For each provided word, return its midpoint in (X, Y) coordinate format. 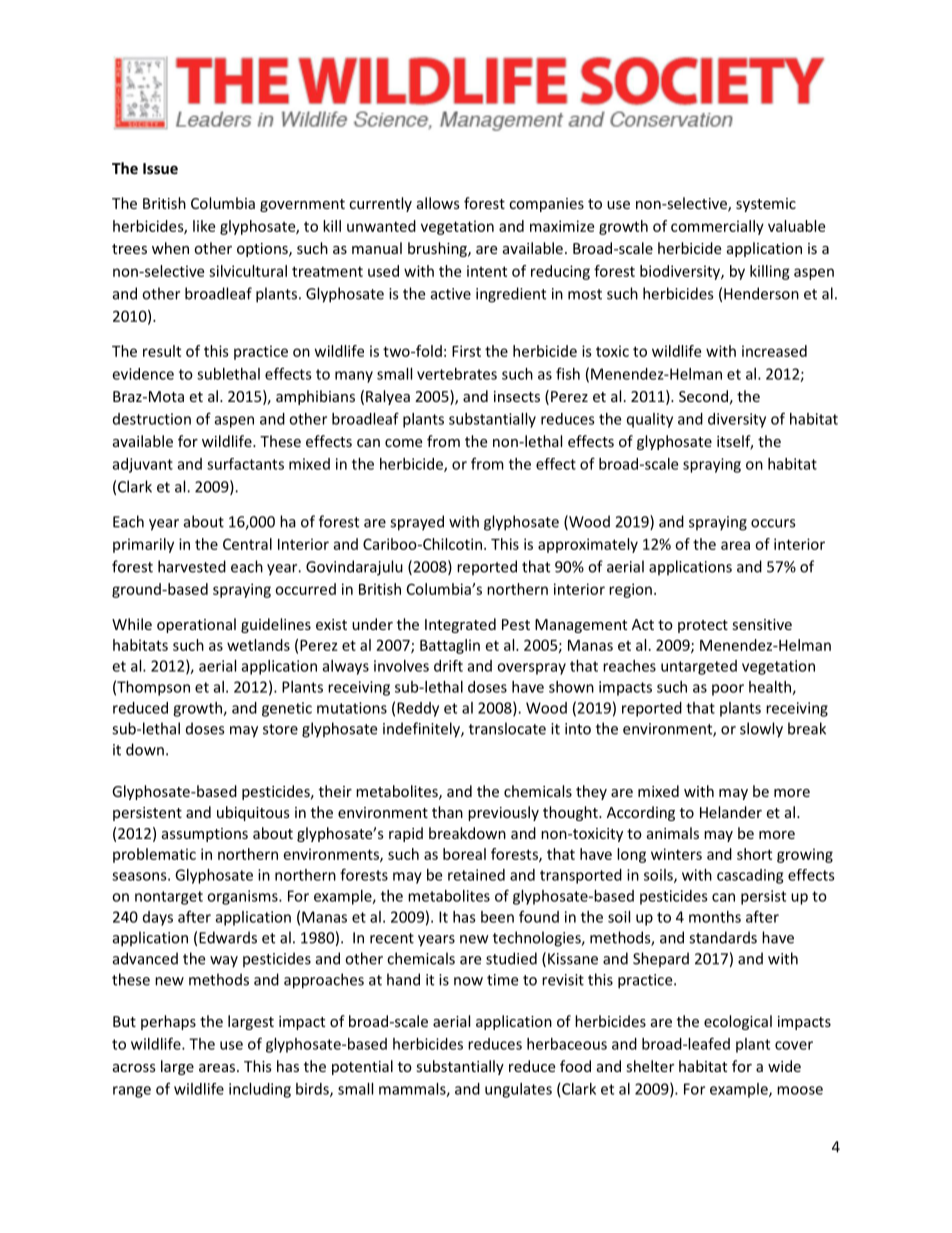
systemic (766, 205)
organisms (243, 897)
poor (728, 690)
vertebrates (457, 374)
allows (438, 203)
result (162, 351)
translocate (507, 728)
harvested (192, 566)
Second (703, 396)
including (260, 1090)
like (204, 226)
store (280, 729)
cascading (750, 876)
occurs (773, 523)
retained (476, 875)
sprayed (417, 523)
